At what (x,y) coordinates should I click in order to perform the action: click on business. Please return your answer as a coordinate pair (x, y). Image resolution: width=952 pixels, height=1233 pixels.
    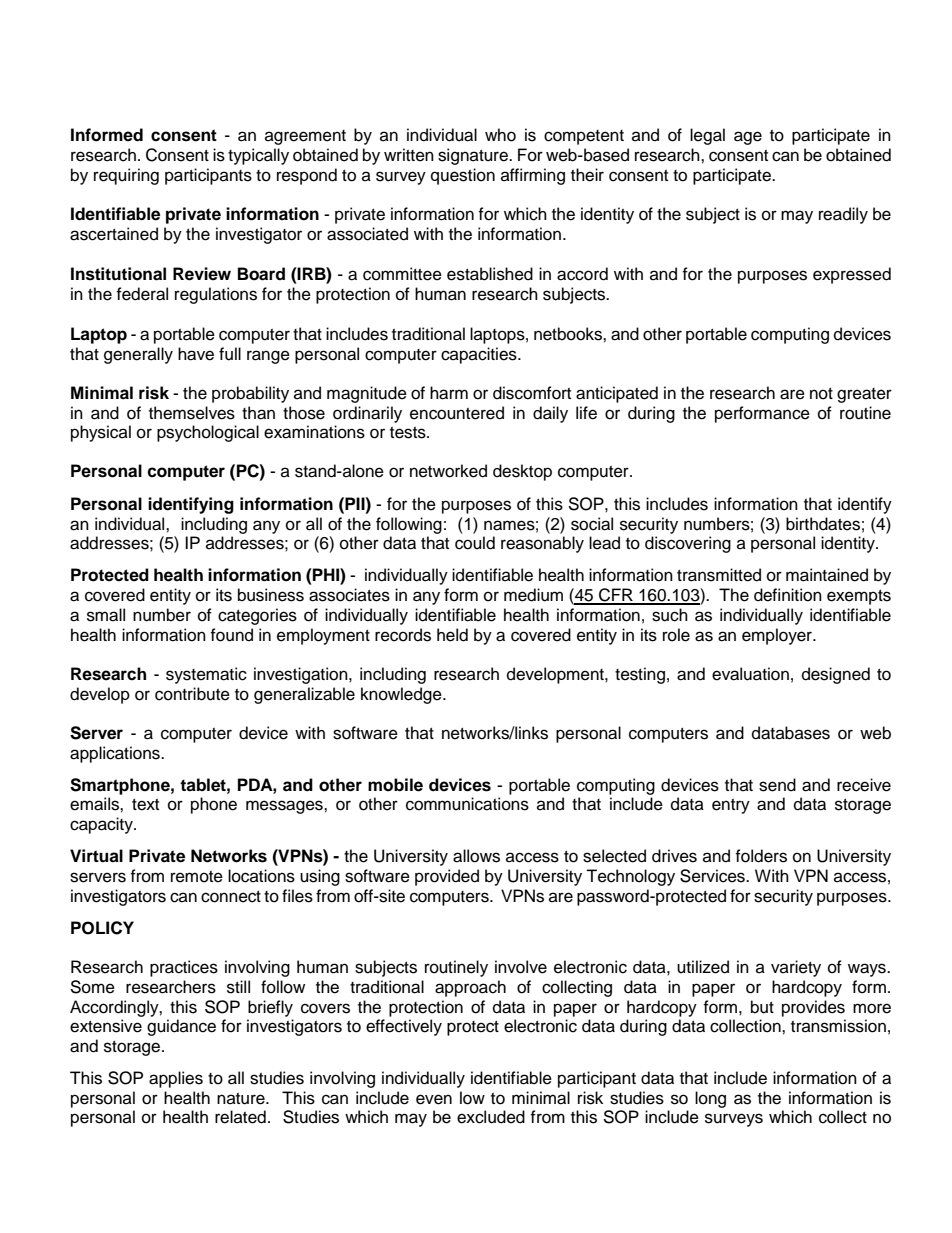
    Looking at the image, I should click on (271, 595).
